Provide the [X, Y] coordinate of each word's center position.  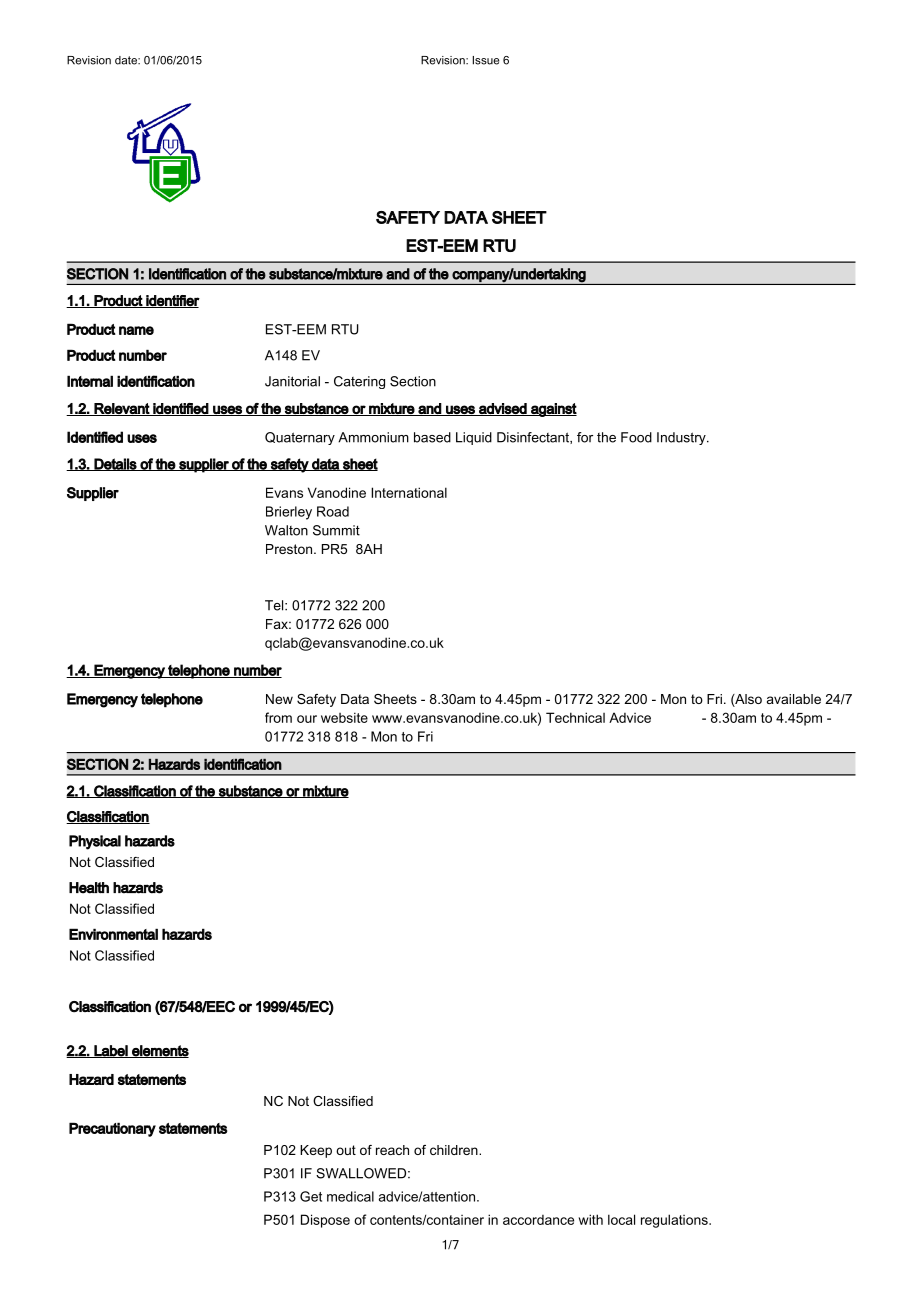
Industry [682, 438]
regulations [675, 1221]
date [127, 60]
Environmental [113, 934]
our [307, 719]
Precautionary [112, 1129]
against [553, 410]
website [344, 717]
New [279, 699]
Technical [575, 717]
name [136, 330]
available [794, 699]
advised [503, 409]
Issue [486, 60]
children [455, 1150]
